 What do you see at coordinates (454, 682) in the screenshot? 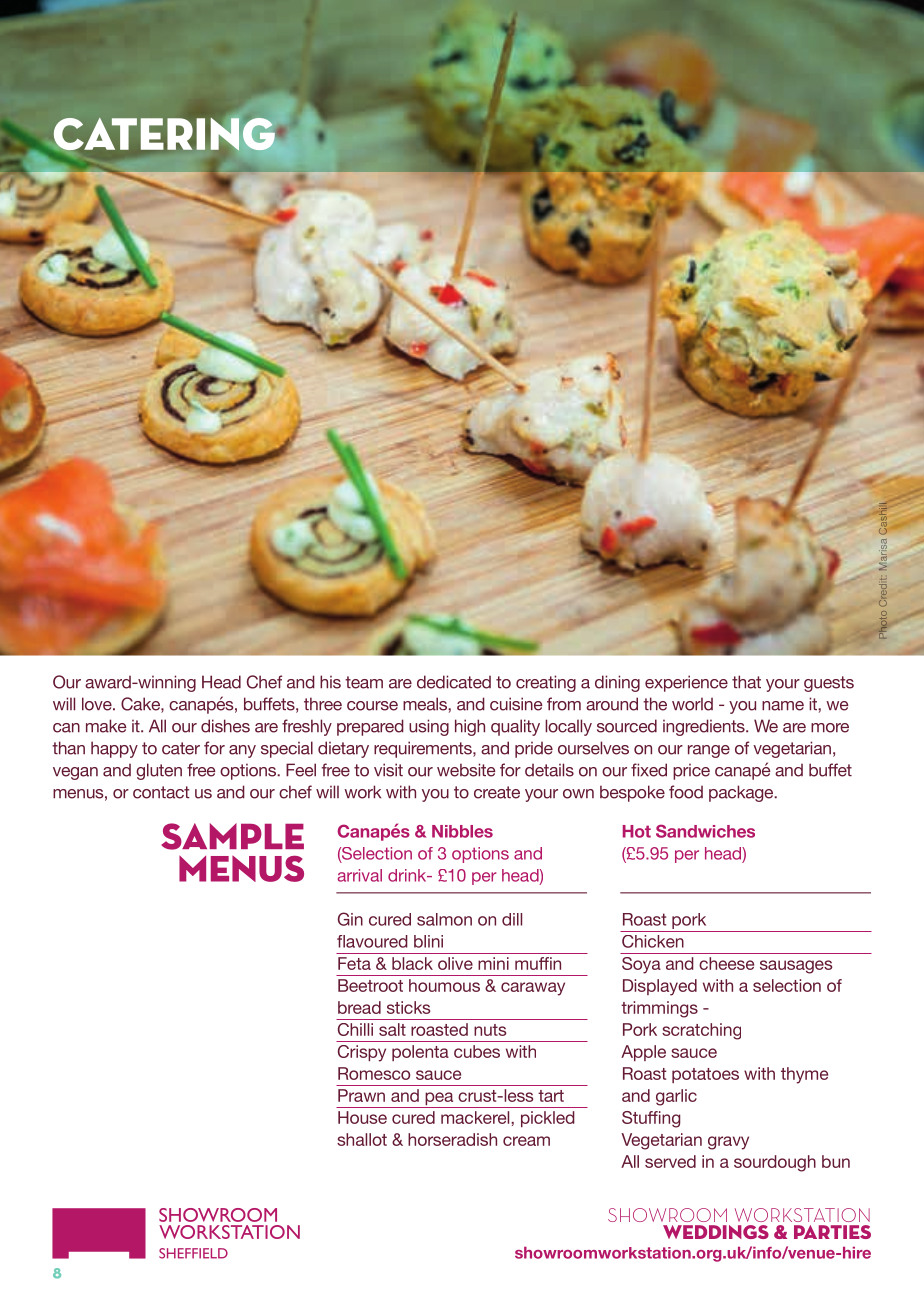
I see `dedicated` at bounding box center [454, 682].
